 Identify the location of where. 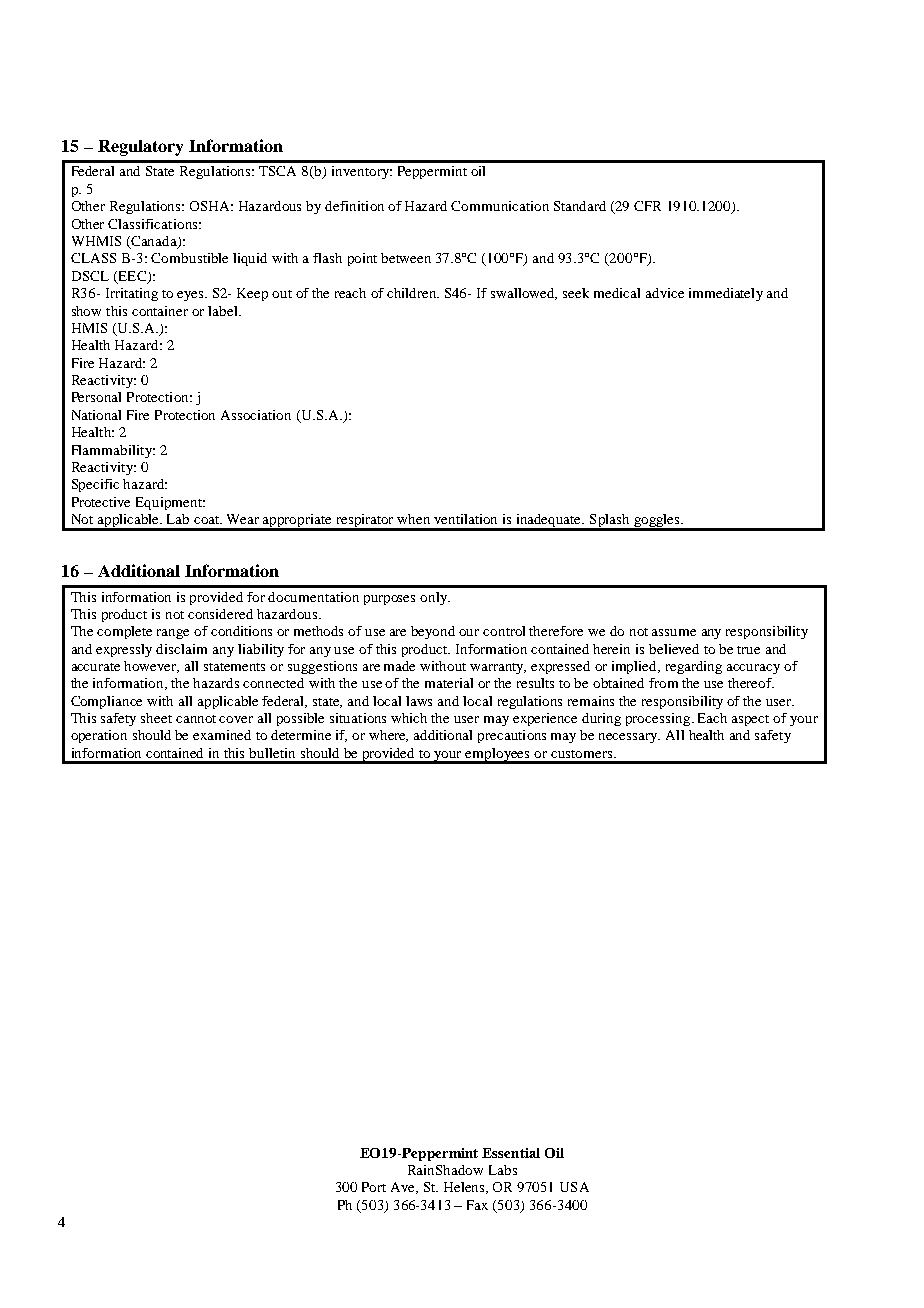
(388, 736).
